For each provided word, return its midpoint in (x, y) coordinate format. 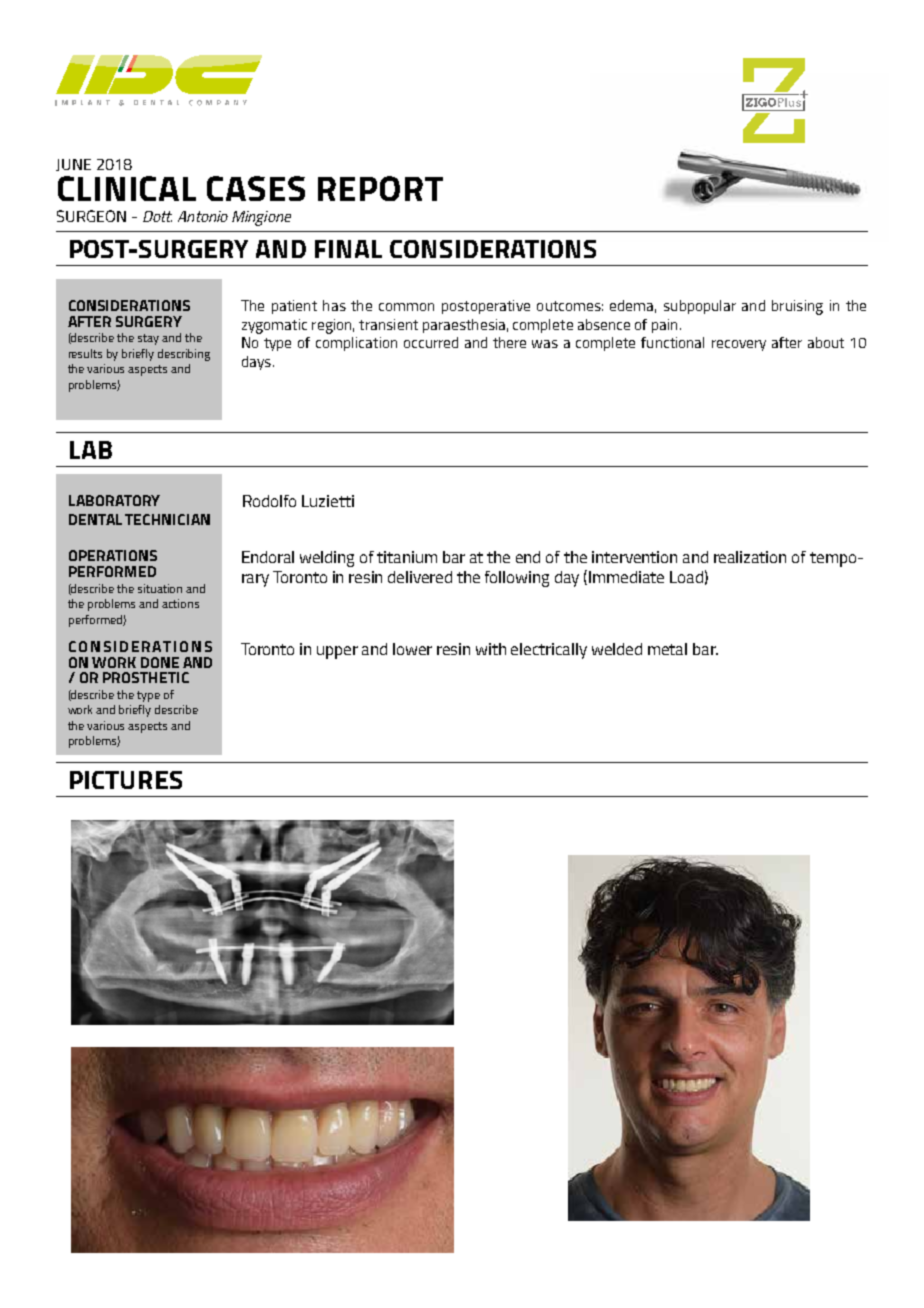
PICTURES (126, 780)
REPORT (380, 188)
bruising (797, 307)
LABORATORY (114, 500)
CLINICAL (127, 188)
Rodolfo (269, 501)
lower (412, 649)
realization (750, 557)
